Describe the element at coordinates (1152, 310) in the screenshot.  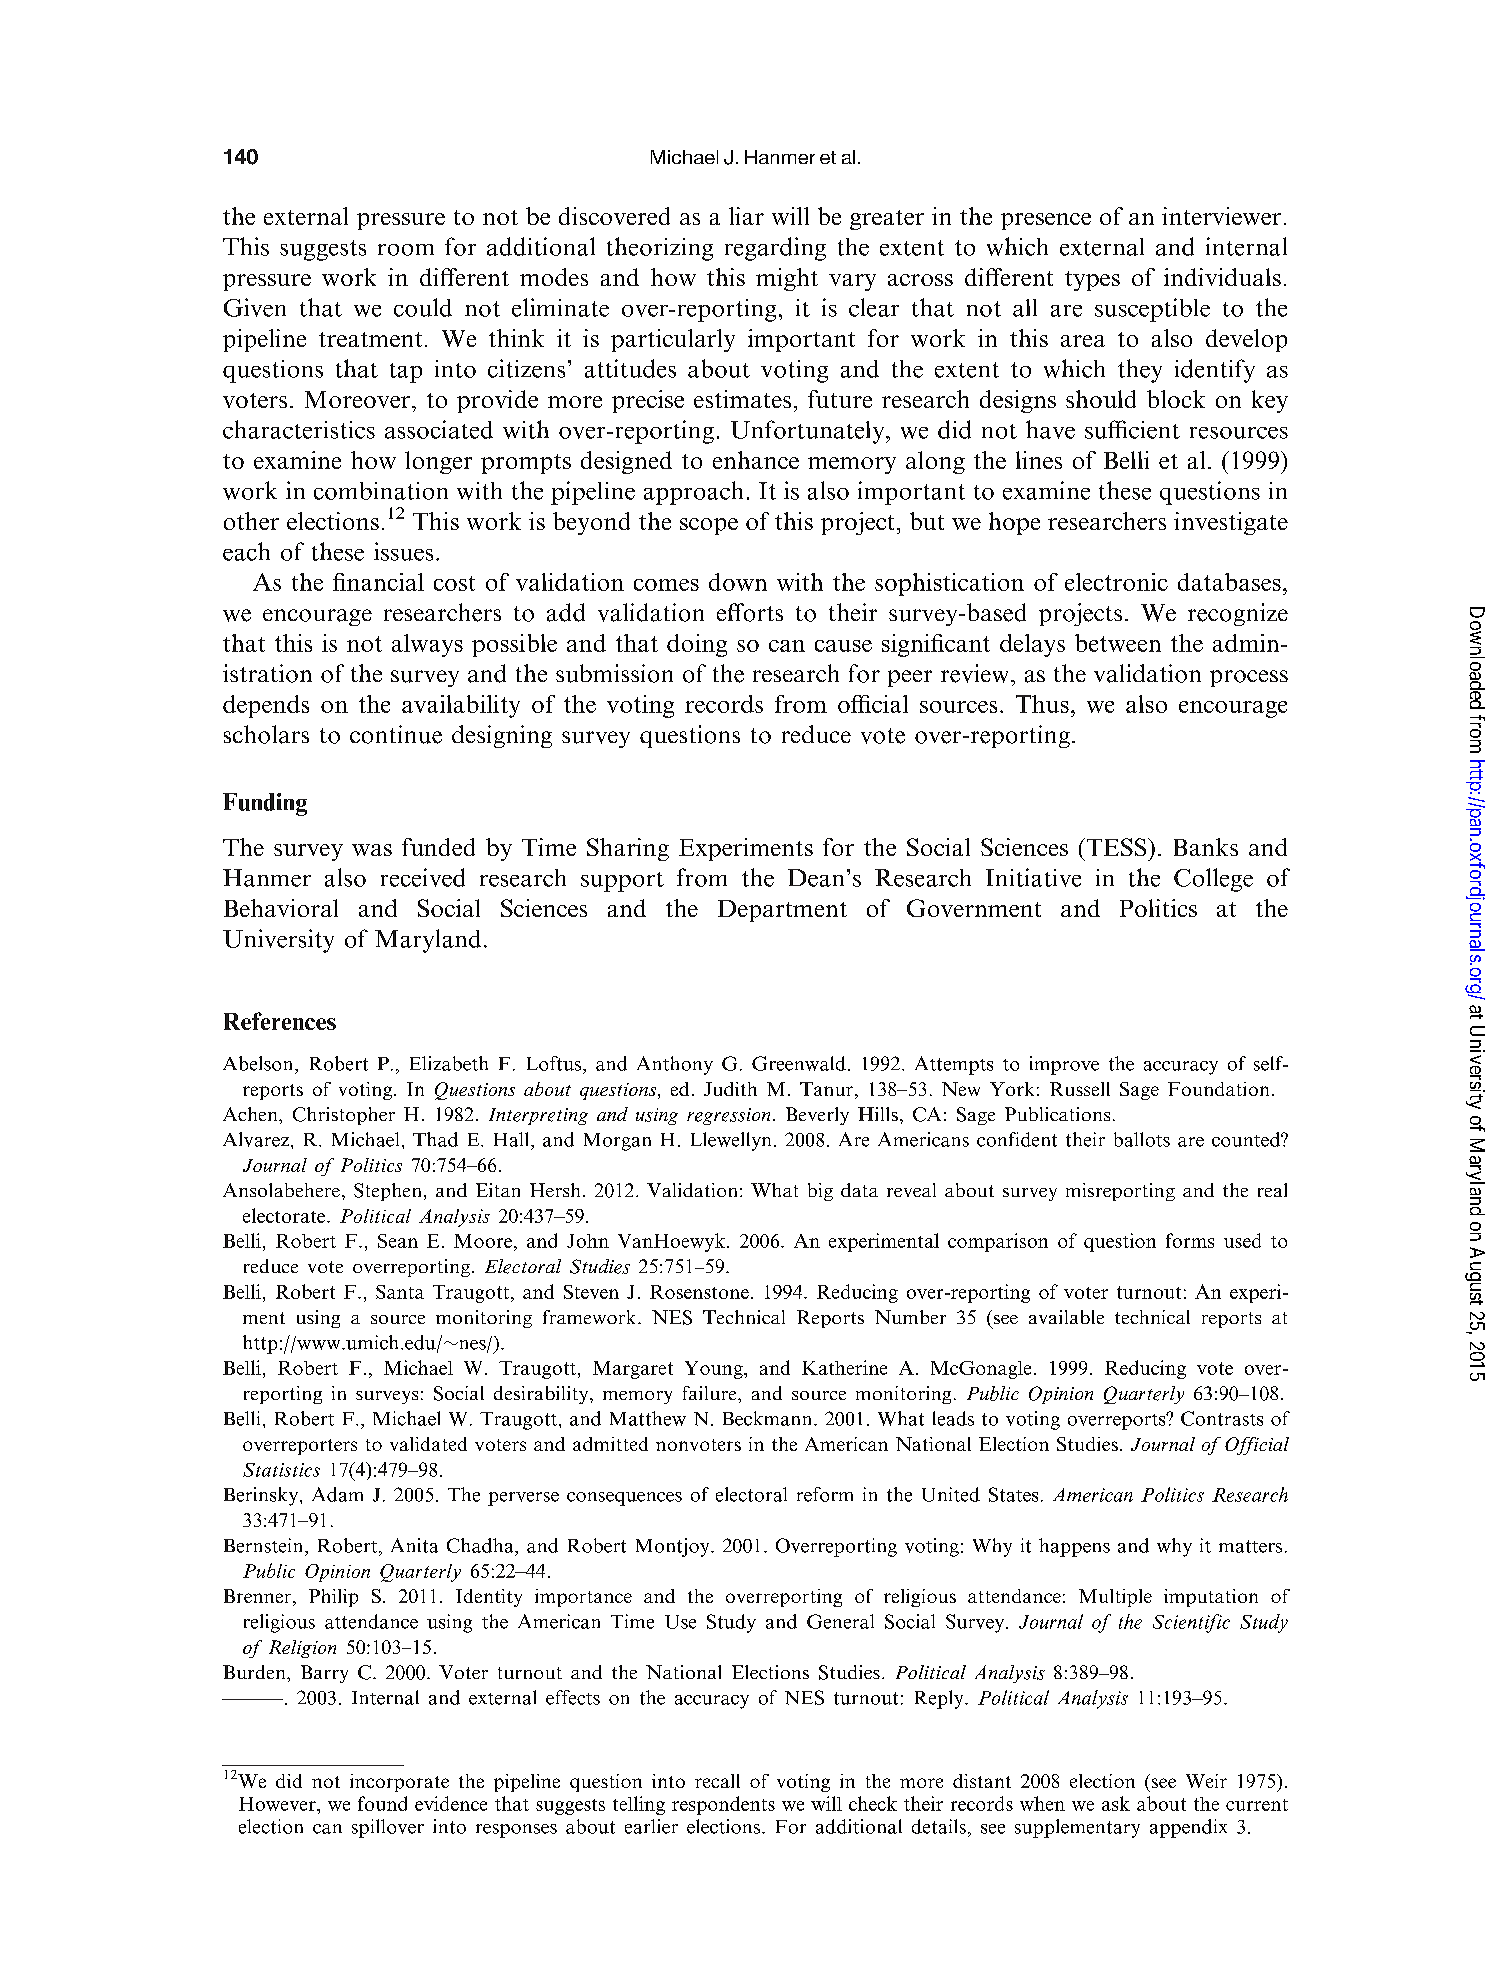
I see `susceptible` at that location.
